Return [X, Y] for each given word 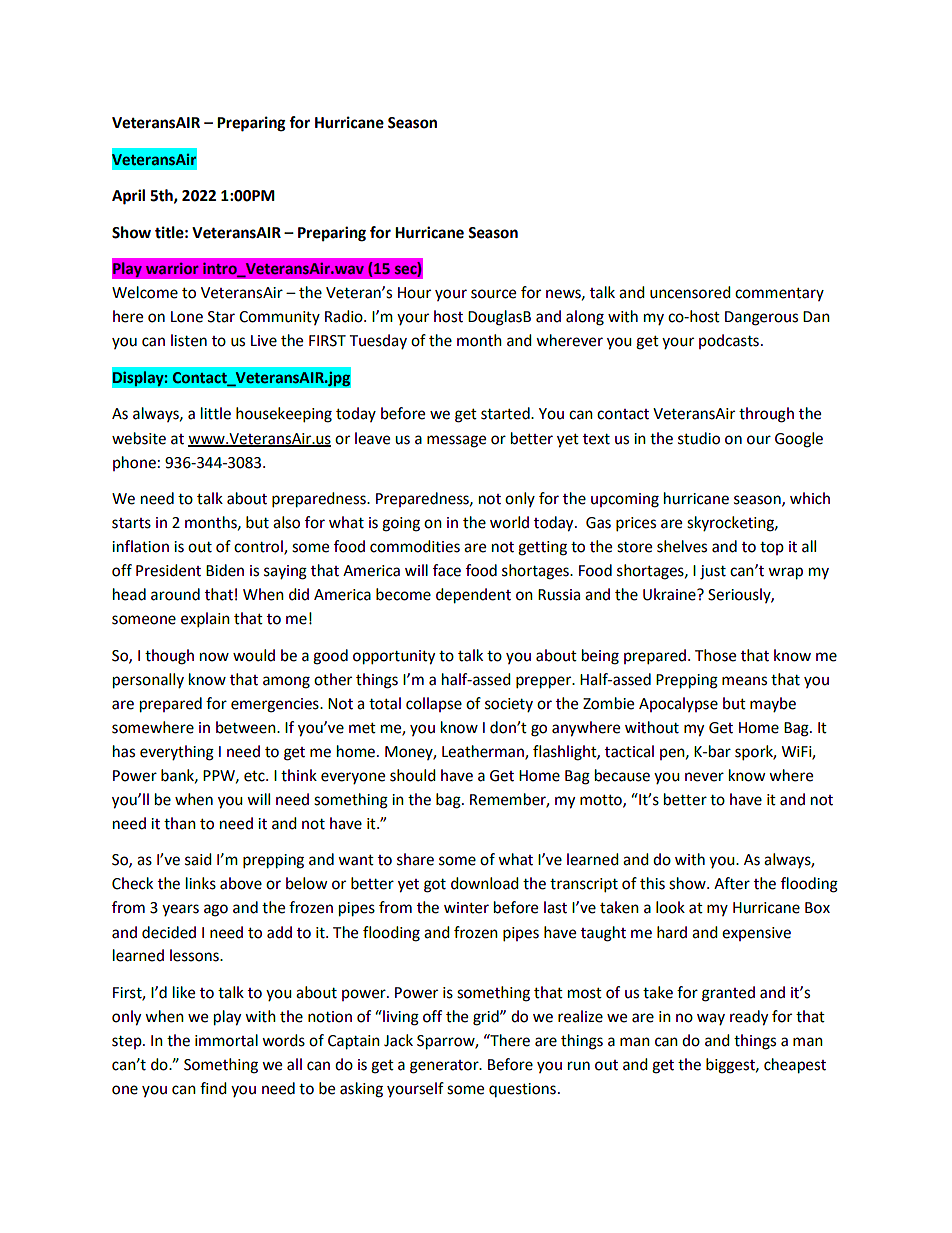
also [286, 522]
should [413, 775]
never [704, 777]
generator [445, 1067]
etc [255, 776]
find [213, 1088]
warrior [172, 268]
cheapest [795, 1066]
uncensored [690, 292]
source [493, 294]
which [810, 498]
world [509, 522]
